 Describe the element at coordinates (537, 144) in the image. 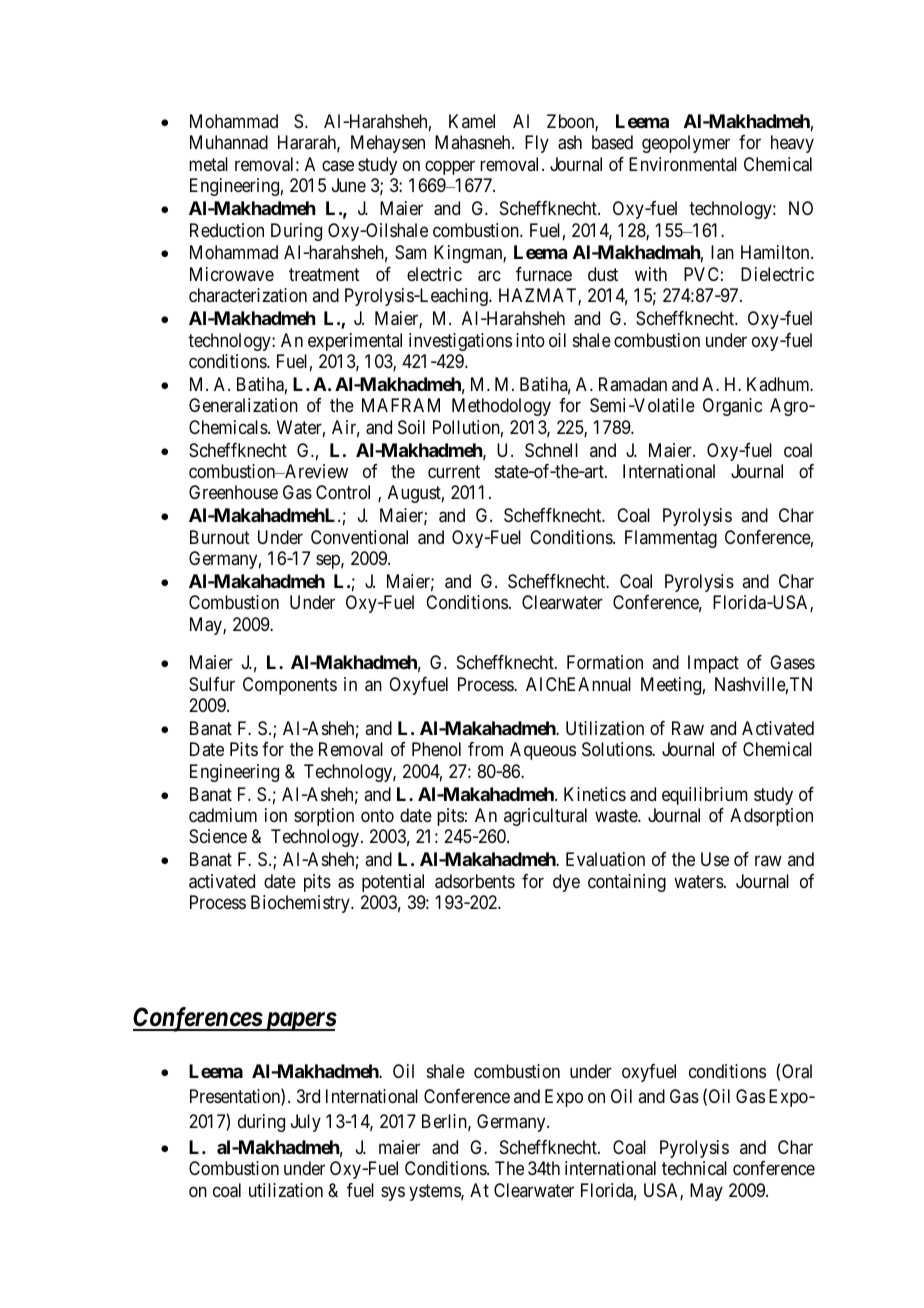

I see `Fly` at that location.
